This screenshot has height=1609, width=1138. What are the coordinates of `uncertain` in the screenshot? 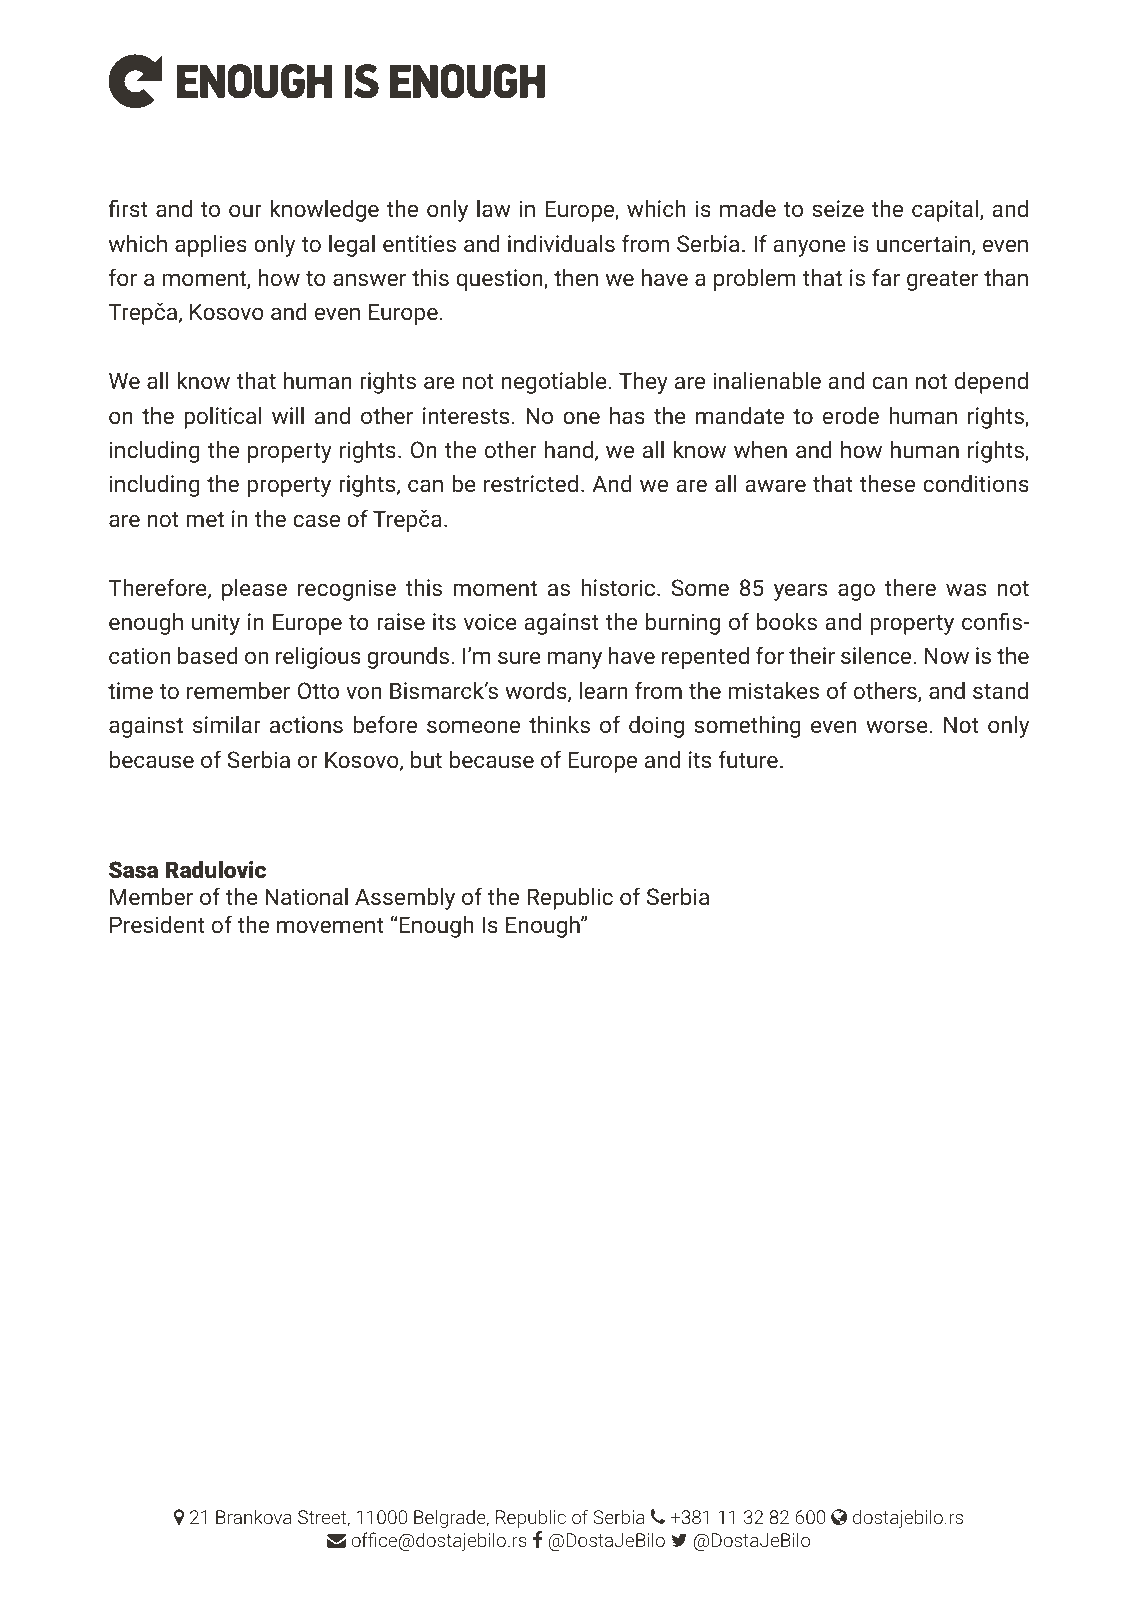 It's located at (923, 243).
